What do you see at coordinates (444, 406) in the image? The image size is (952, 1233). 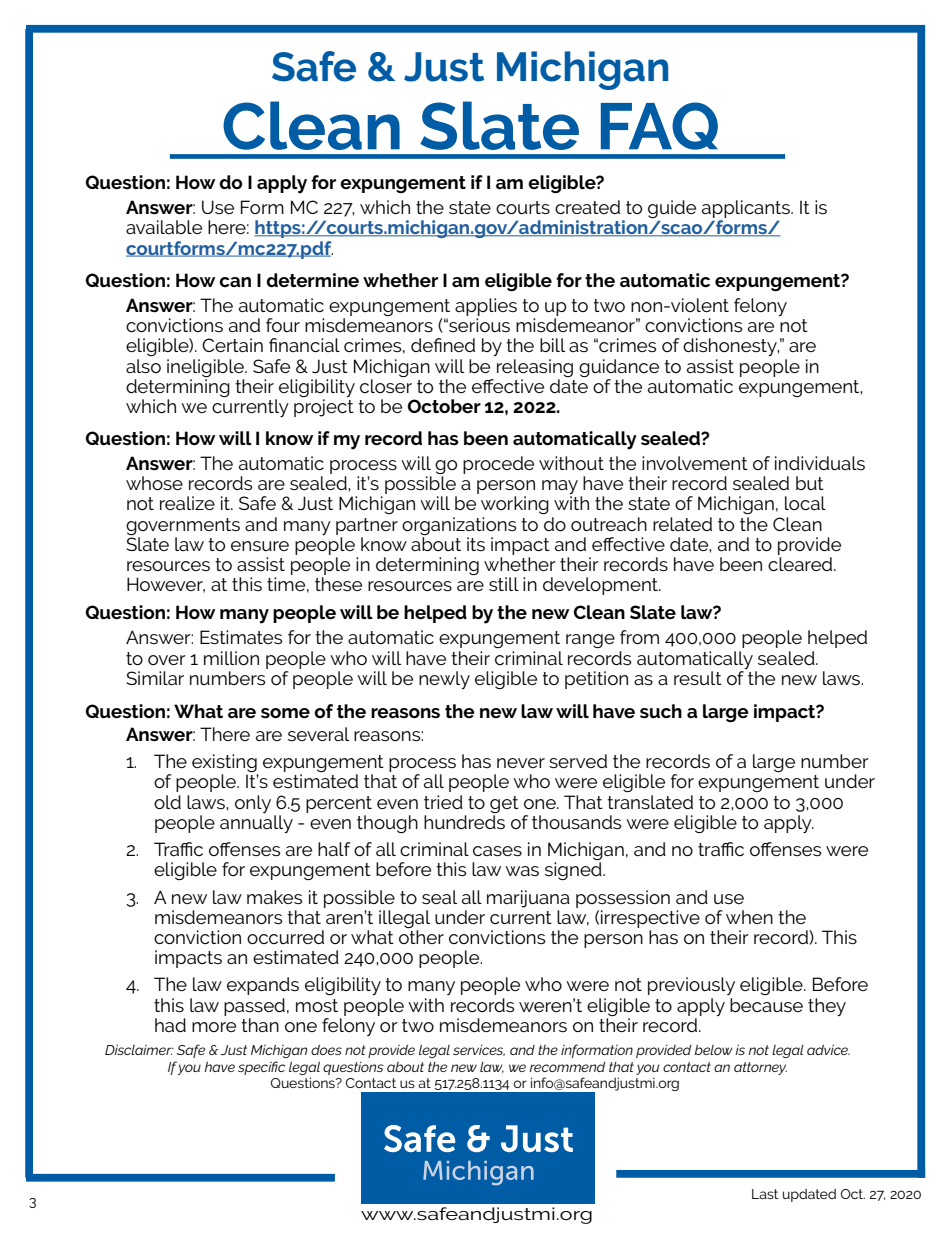 I see `October` at bounding box center [444, 406].
